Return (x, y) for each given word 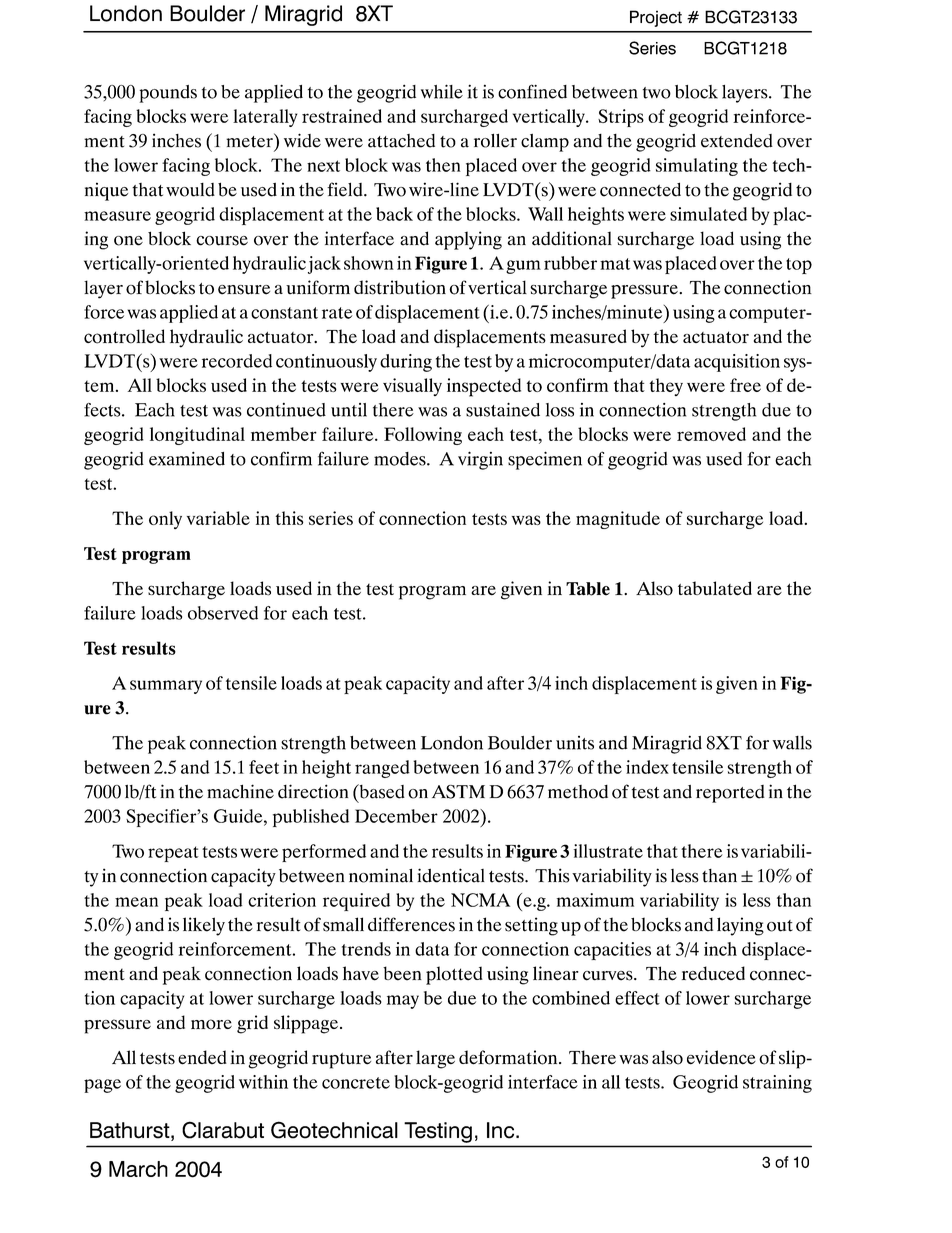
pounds (168, 94)
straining (777, 1084)
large (435, 1059)
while (442, 91)
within (263, 1082)
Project (656, 18)
